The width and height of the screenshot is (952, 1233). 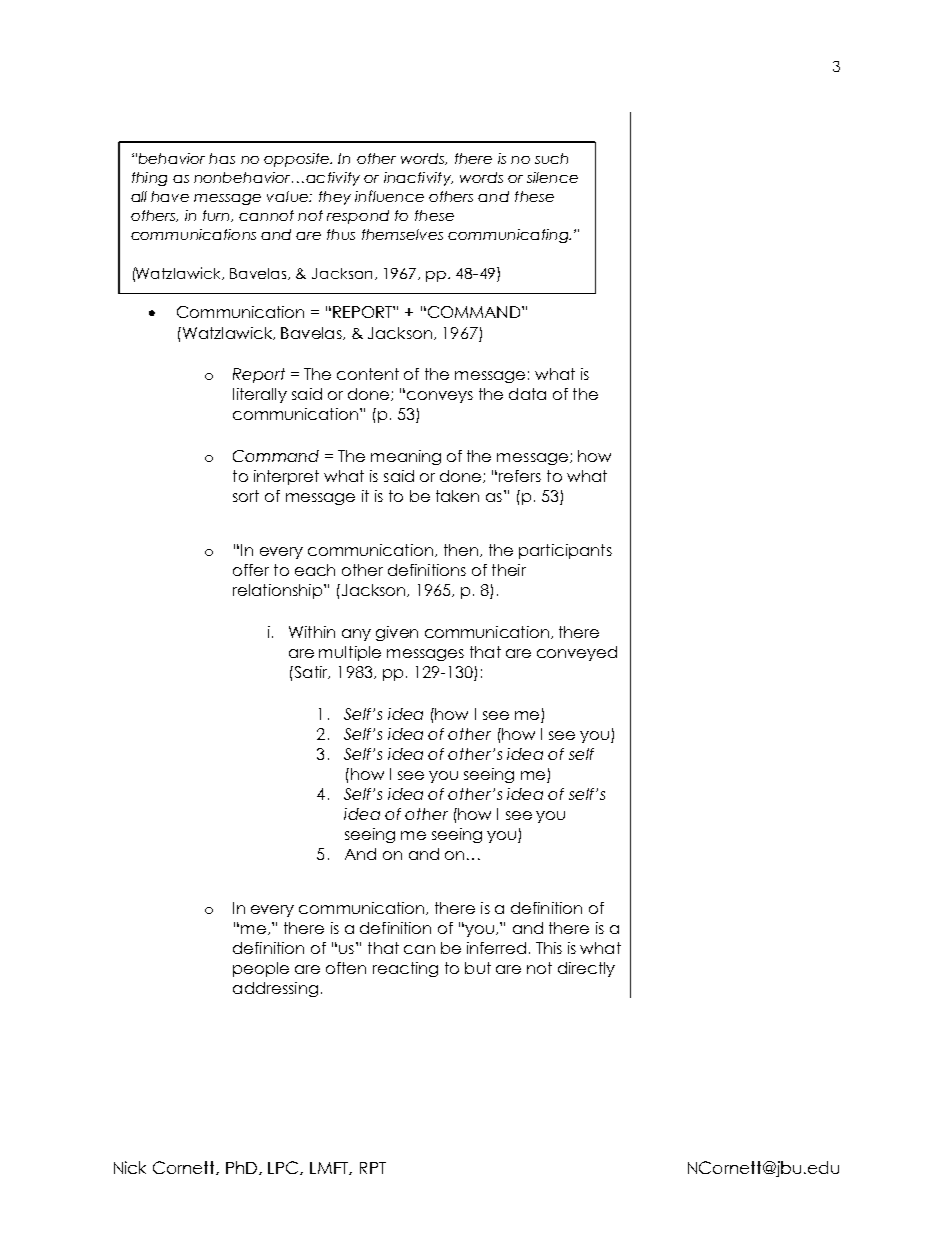 I want to click on have, so click(x=170, y=196).
